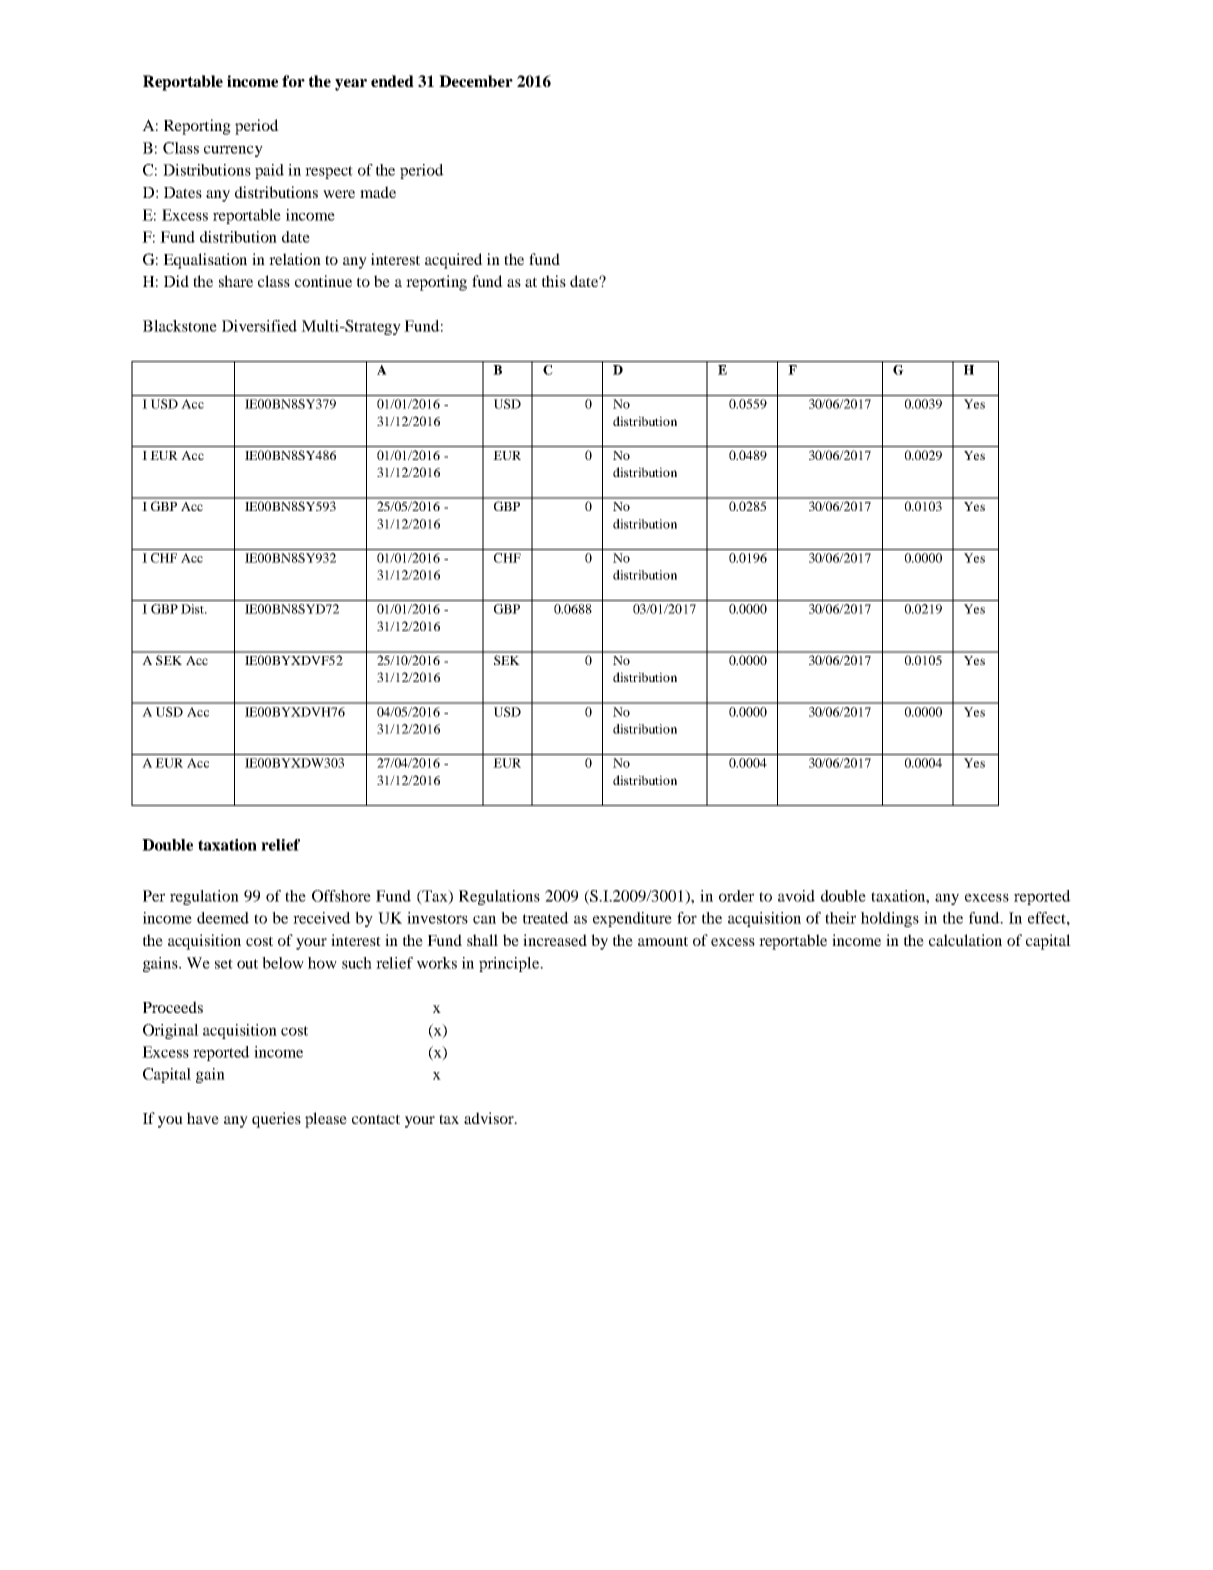 The image size is (1213, 1570). I want to click on this, so click(554, 281).
